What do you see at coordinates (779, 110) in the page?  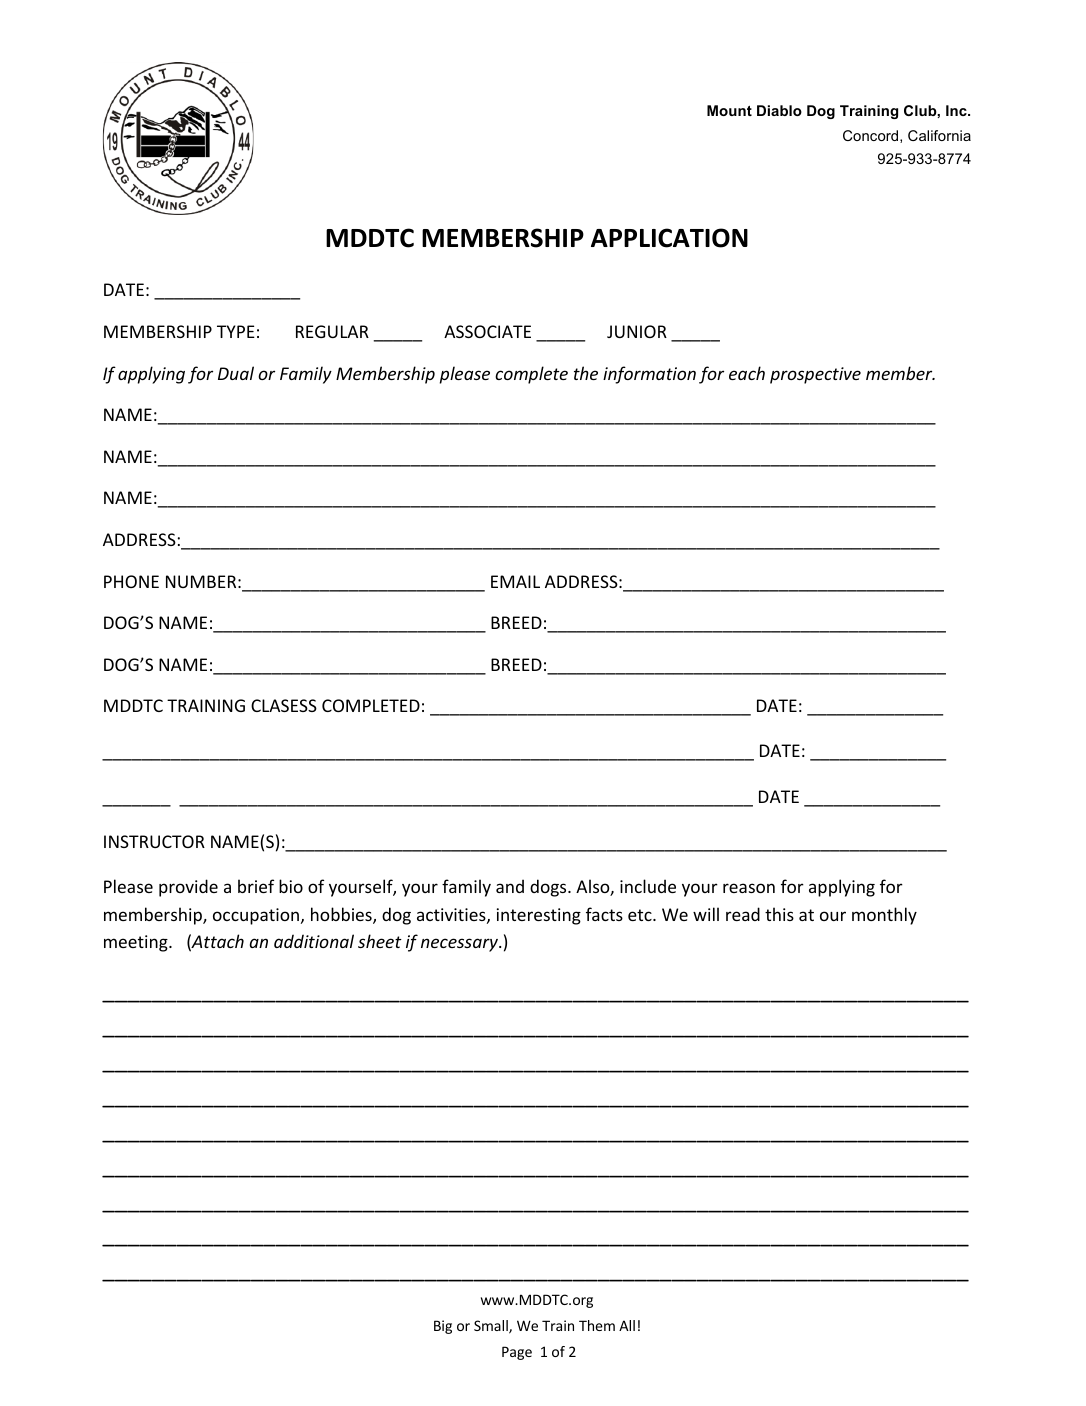 I see `Diablo` at bounding box center [779, 110].
